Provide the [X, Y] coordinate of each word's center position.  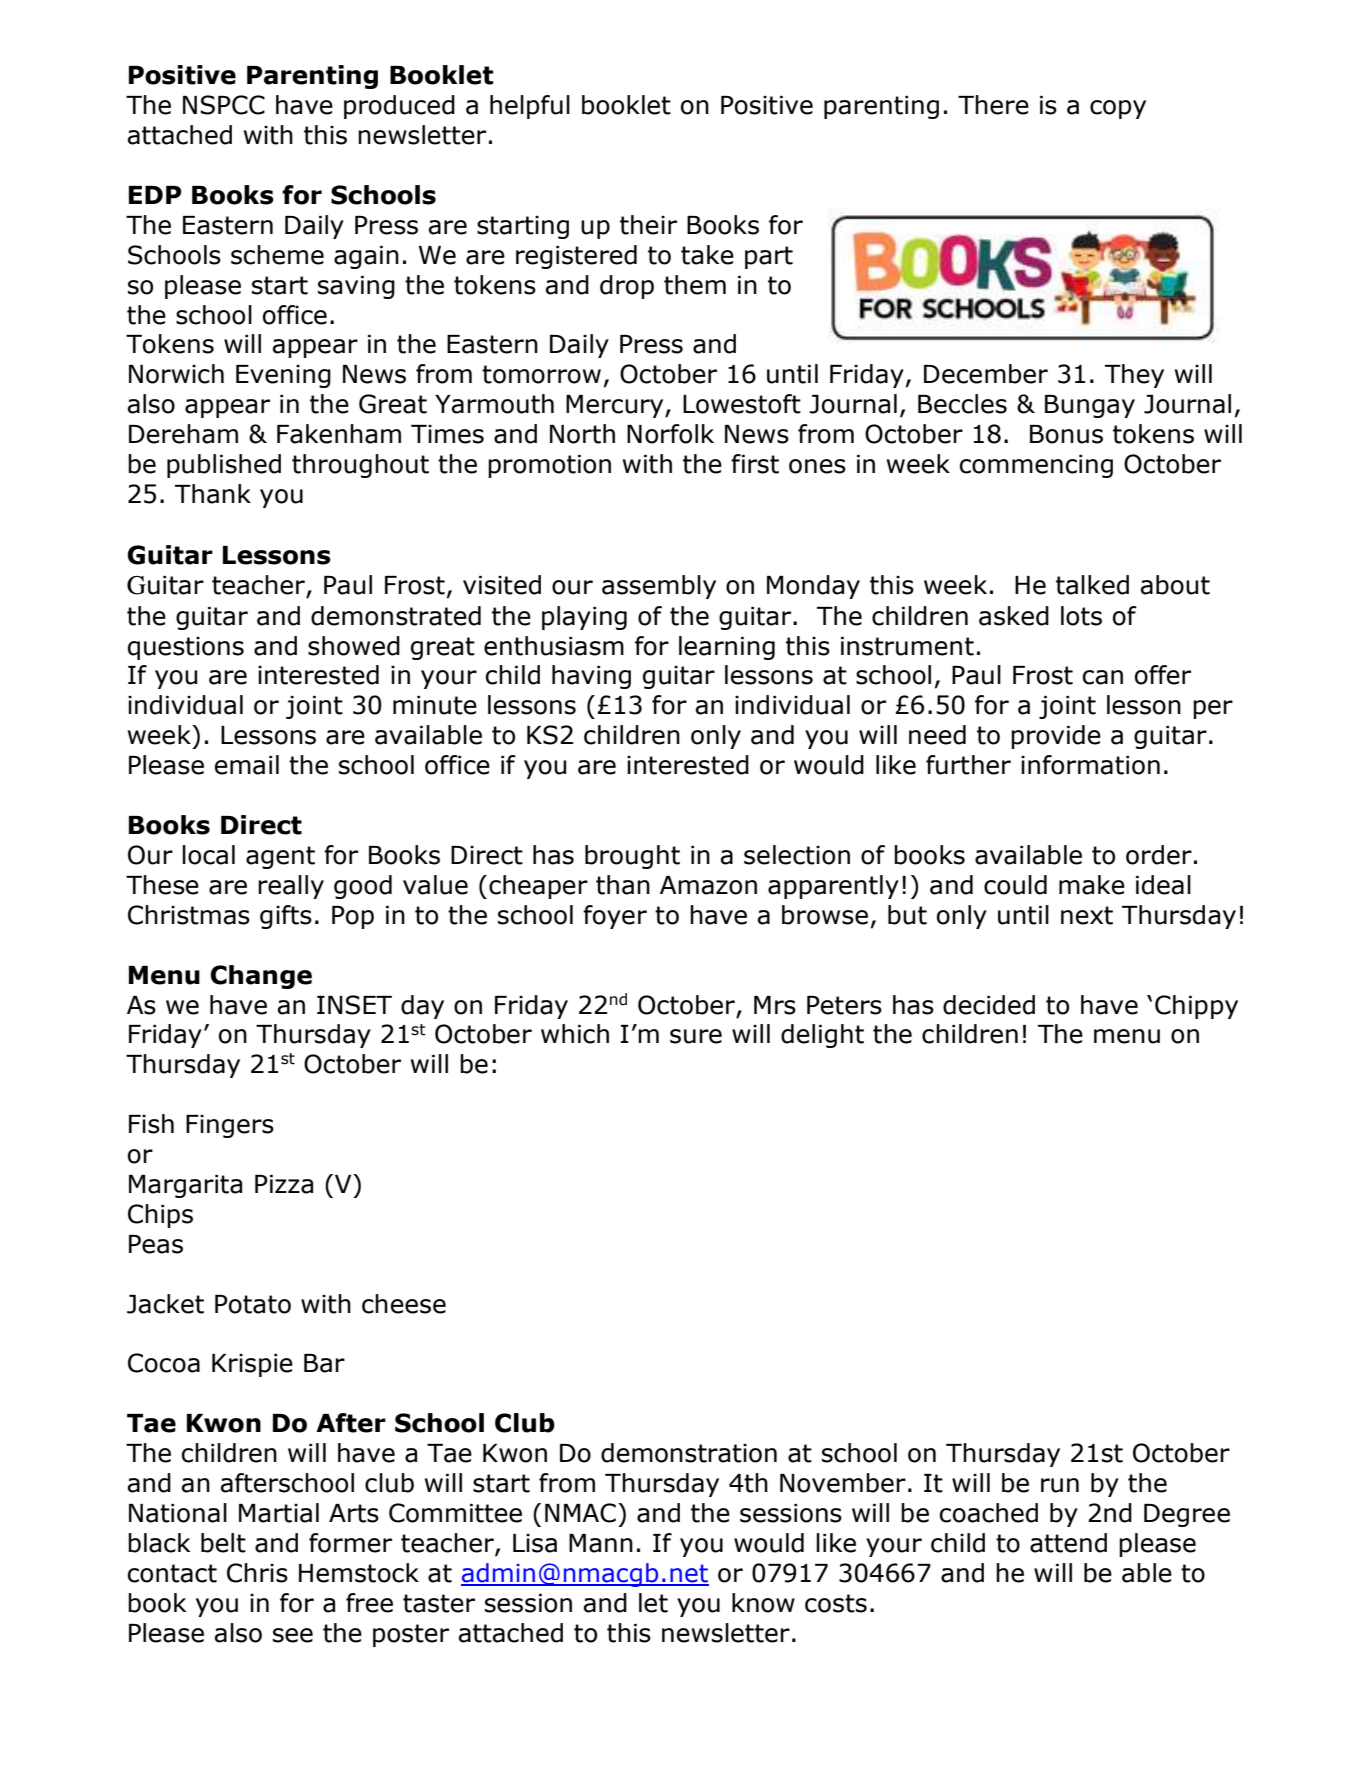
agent [280, 857]
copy [1118, 109]
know [763, 1603]
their [648, 225]
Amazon [708, 885]
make [1092, 885]
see [293, 1635]
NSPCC [224, 105]
